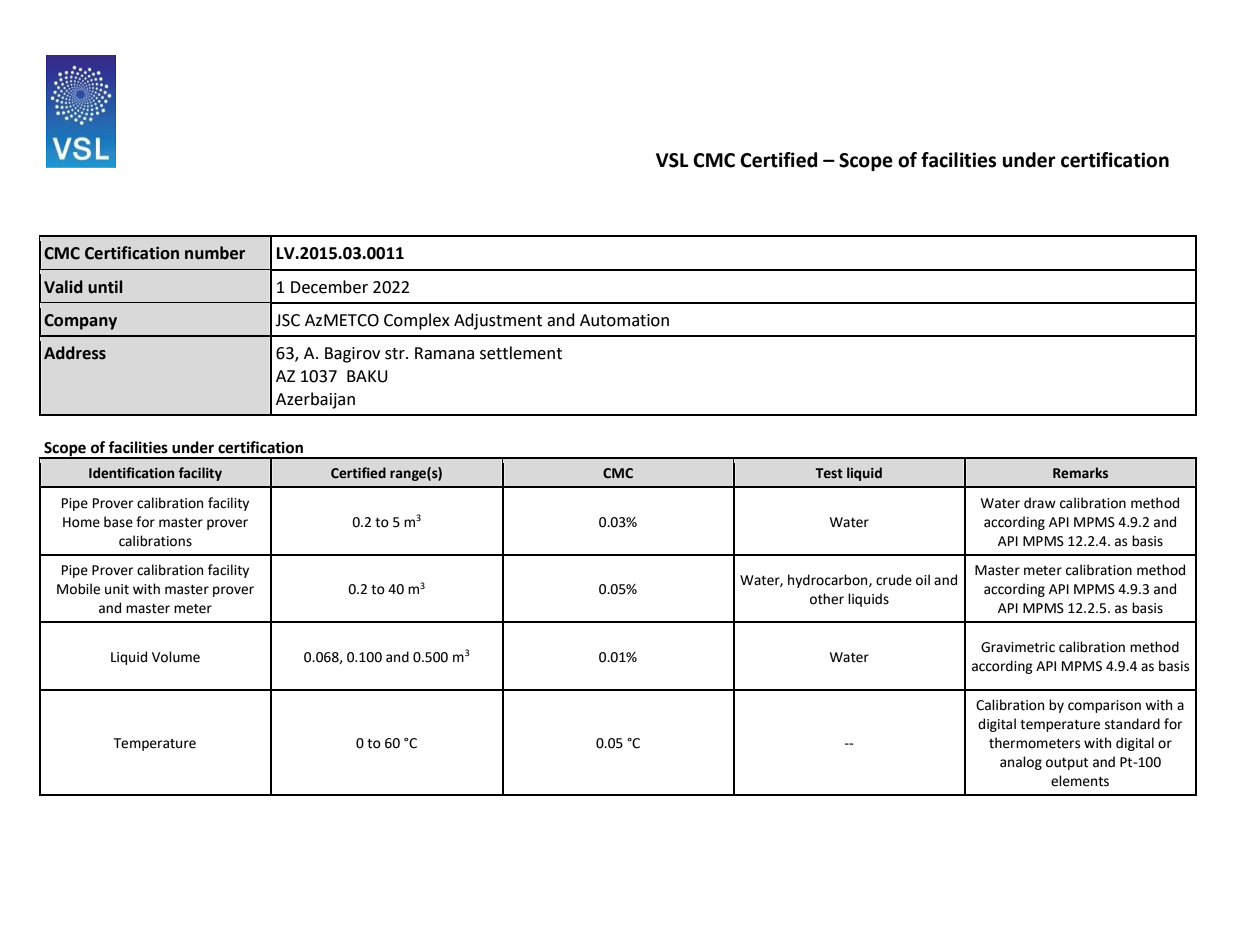 This screenshot has height=952, width=1233. What do you see at coordinates (1018, 647) in the screenshot?
I see `Gravimetric` at bounding box center [1018, 647].
